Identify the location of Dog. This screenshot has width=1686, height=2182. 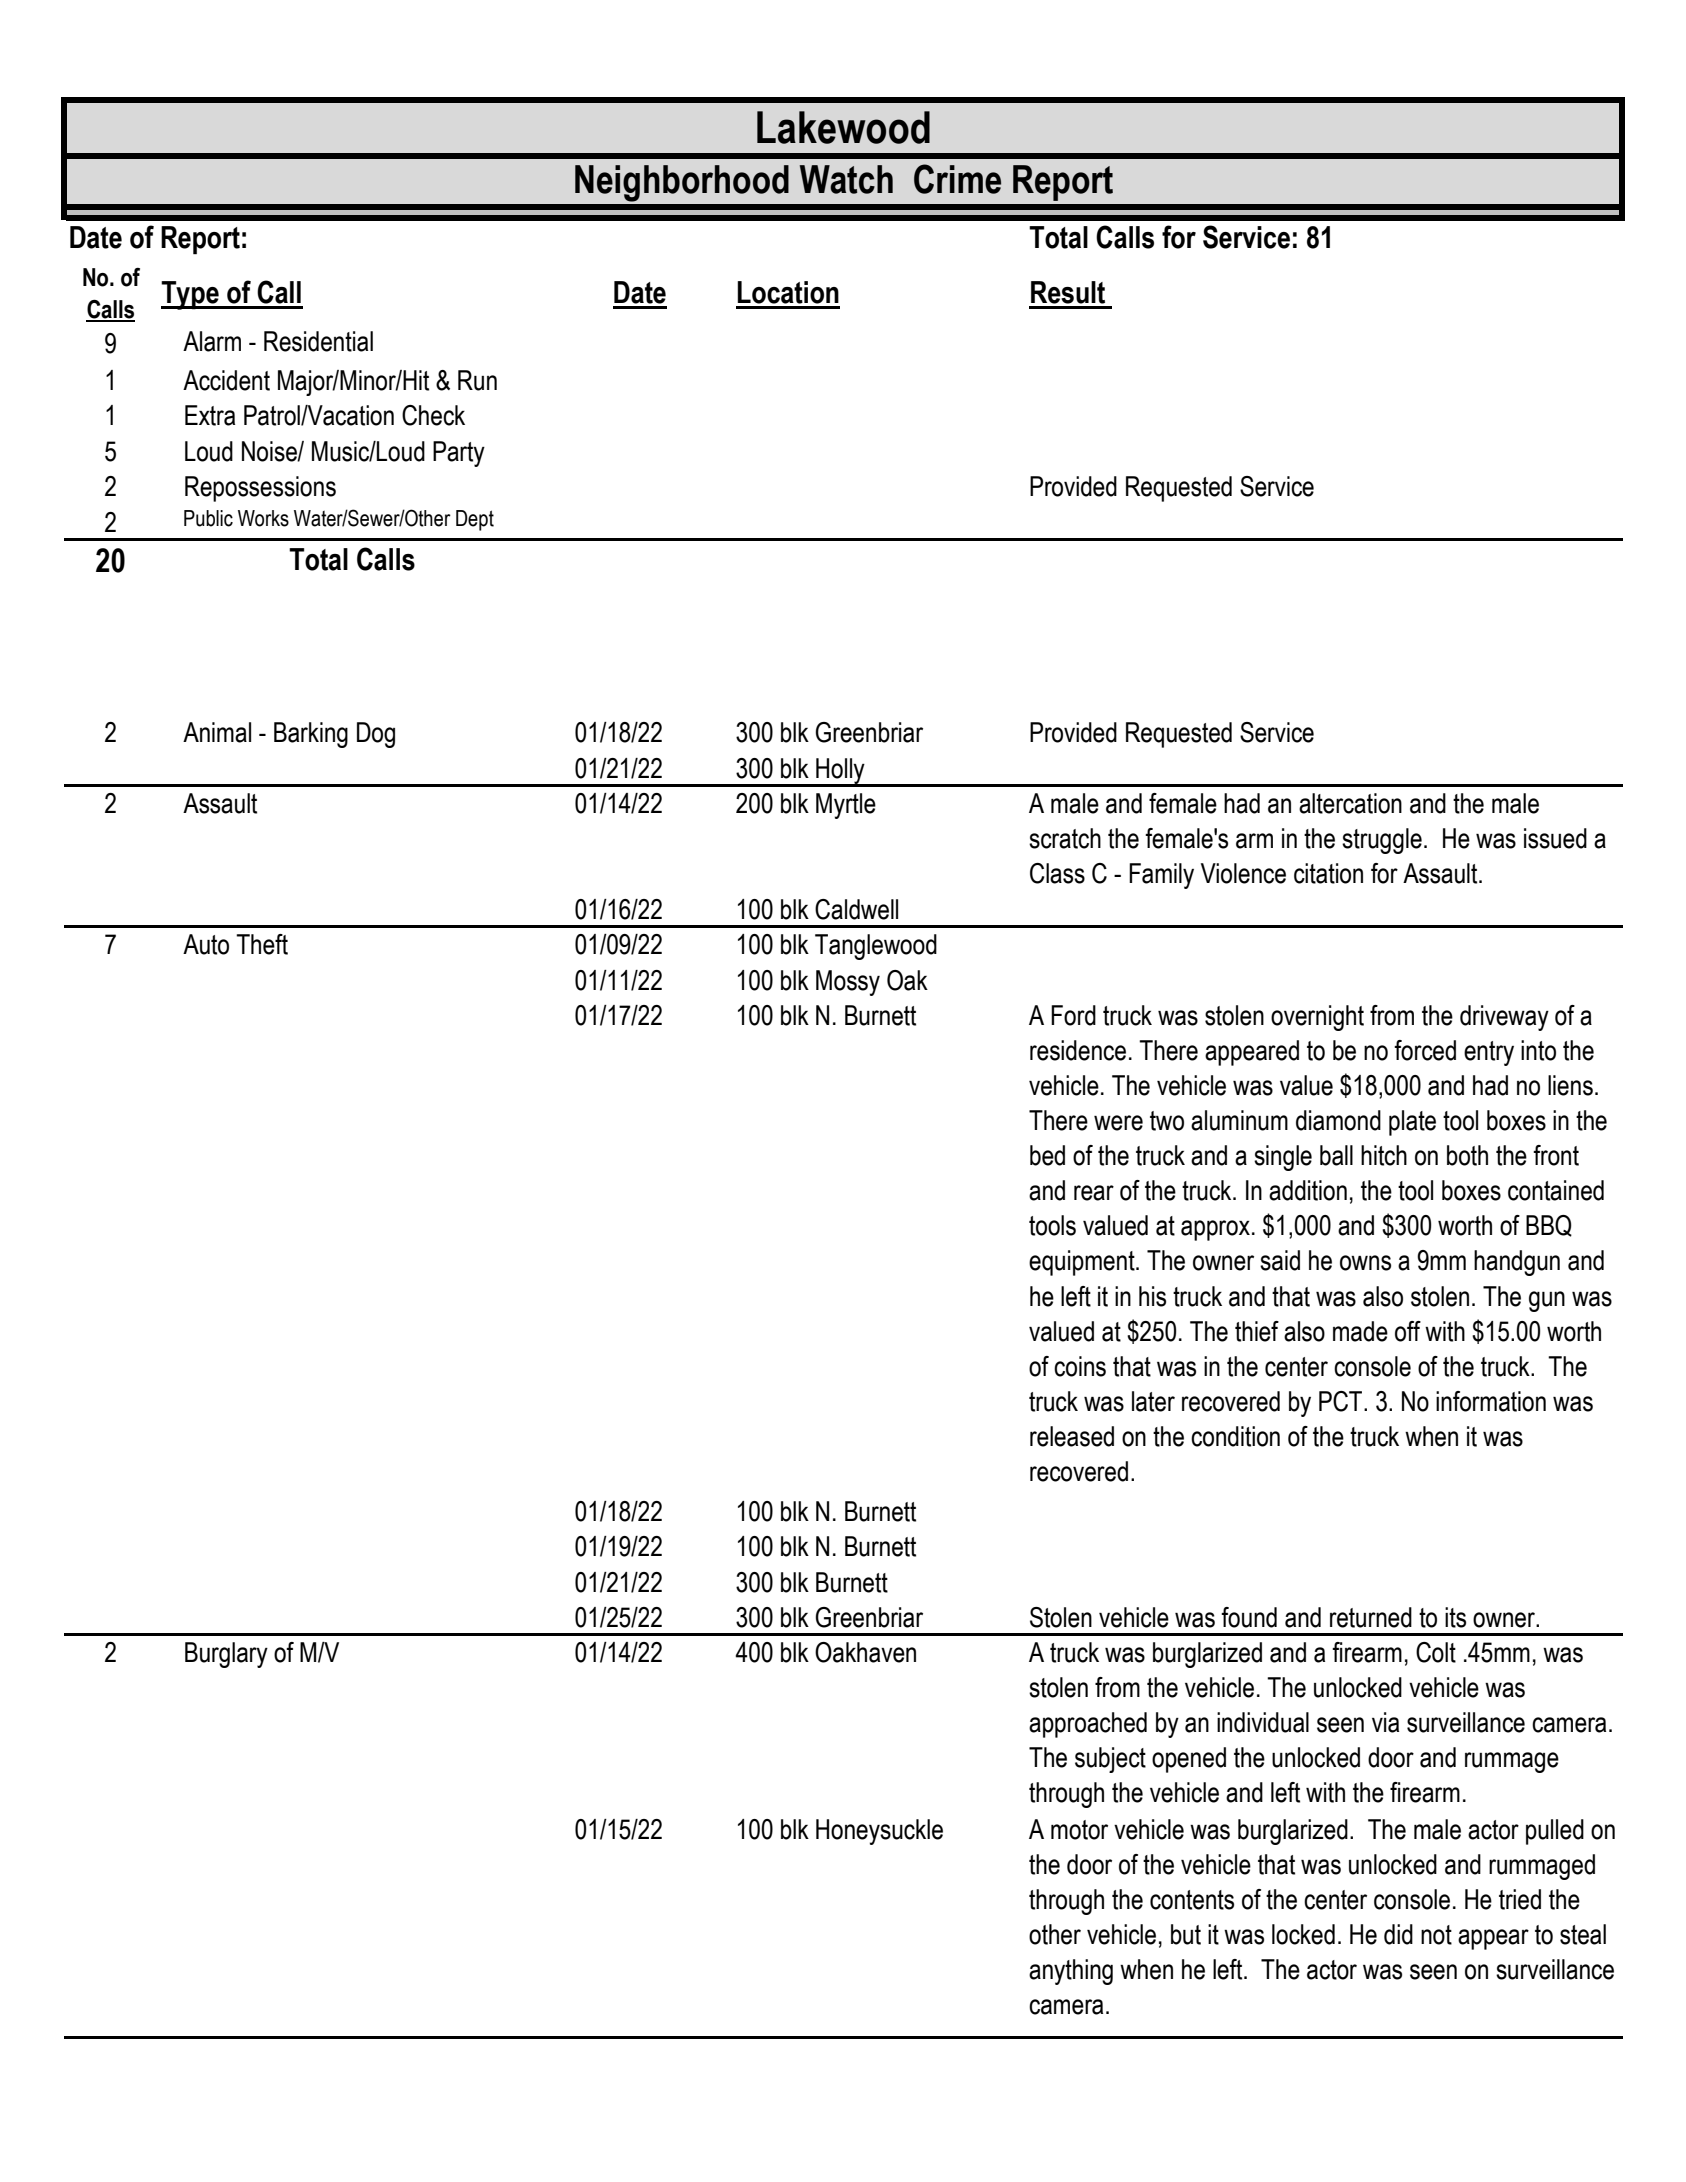
(376, 735).
